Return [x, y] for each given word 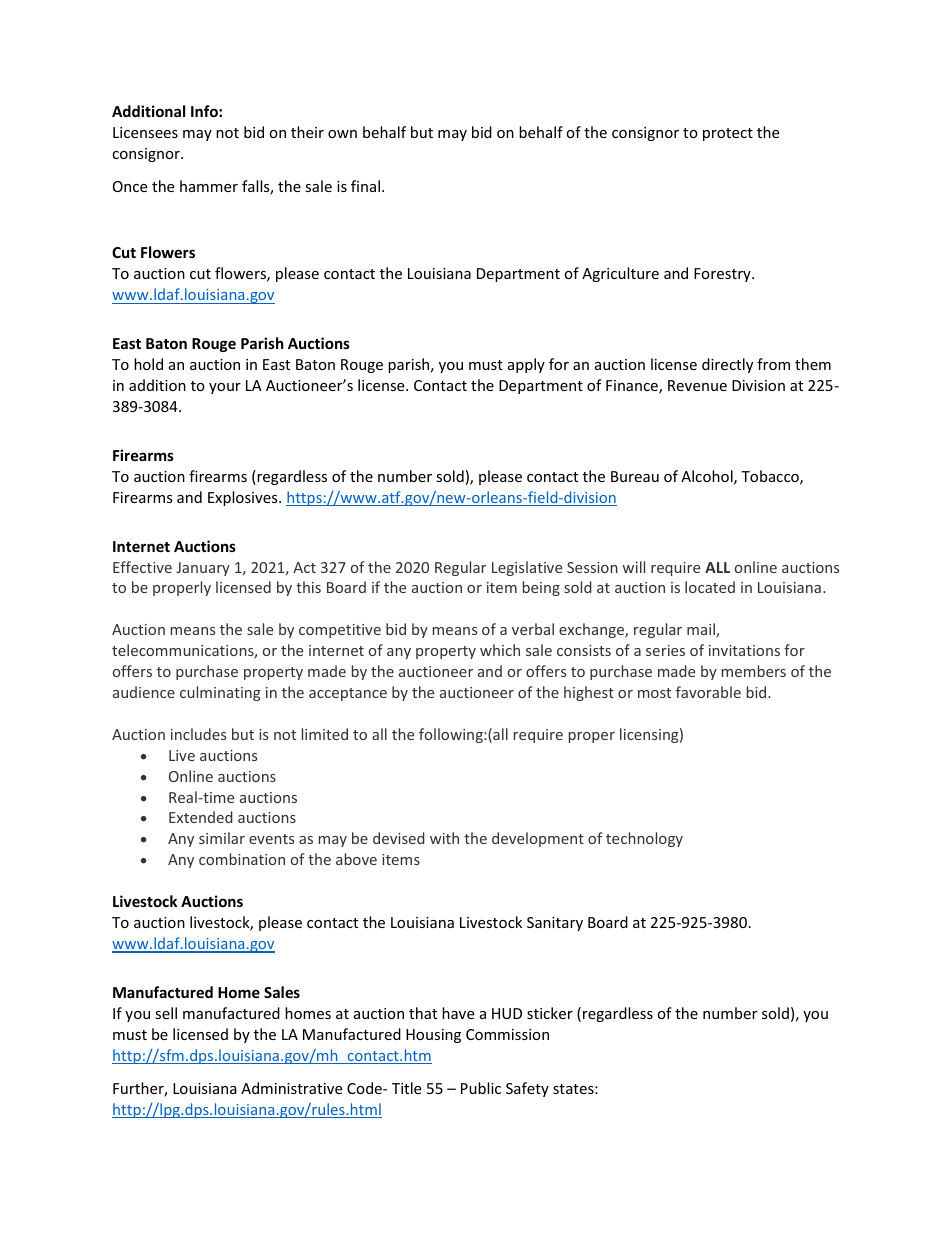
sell [166, 1013]
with [444, 838]
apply [526, 365]
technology [644, 839]
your [225, 388]
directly [727, 365]
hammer [209, 186]
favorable [708, 692]
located [710, 587]
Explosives [244, 498]
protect [728, 134]
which [500, 650]
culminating [220, 693]
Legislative [527, 568]
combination [242, 859]
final [365, 186]
